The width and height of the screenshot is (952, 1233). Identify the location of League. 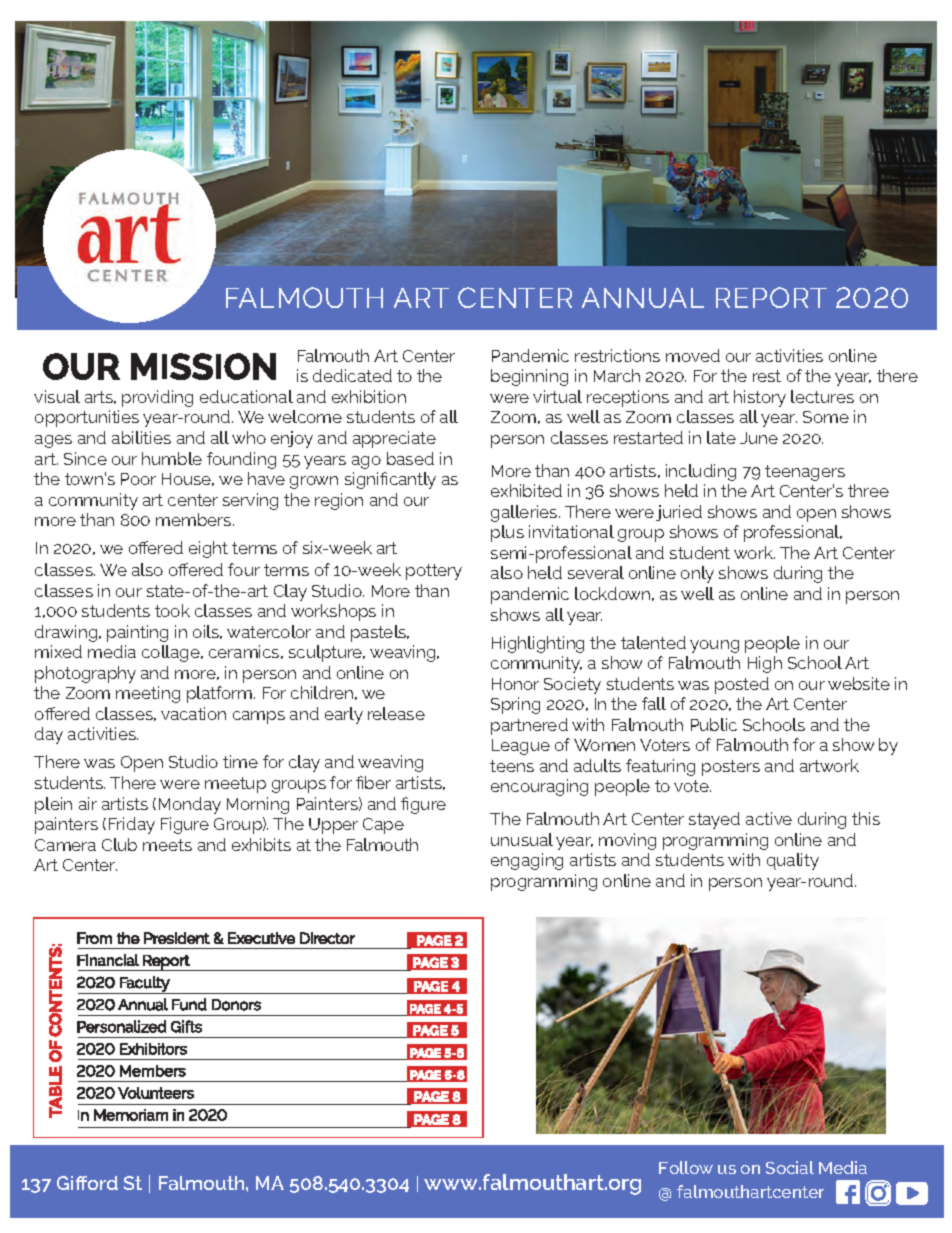
(521, 747).
